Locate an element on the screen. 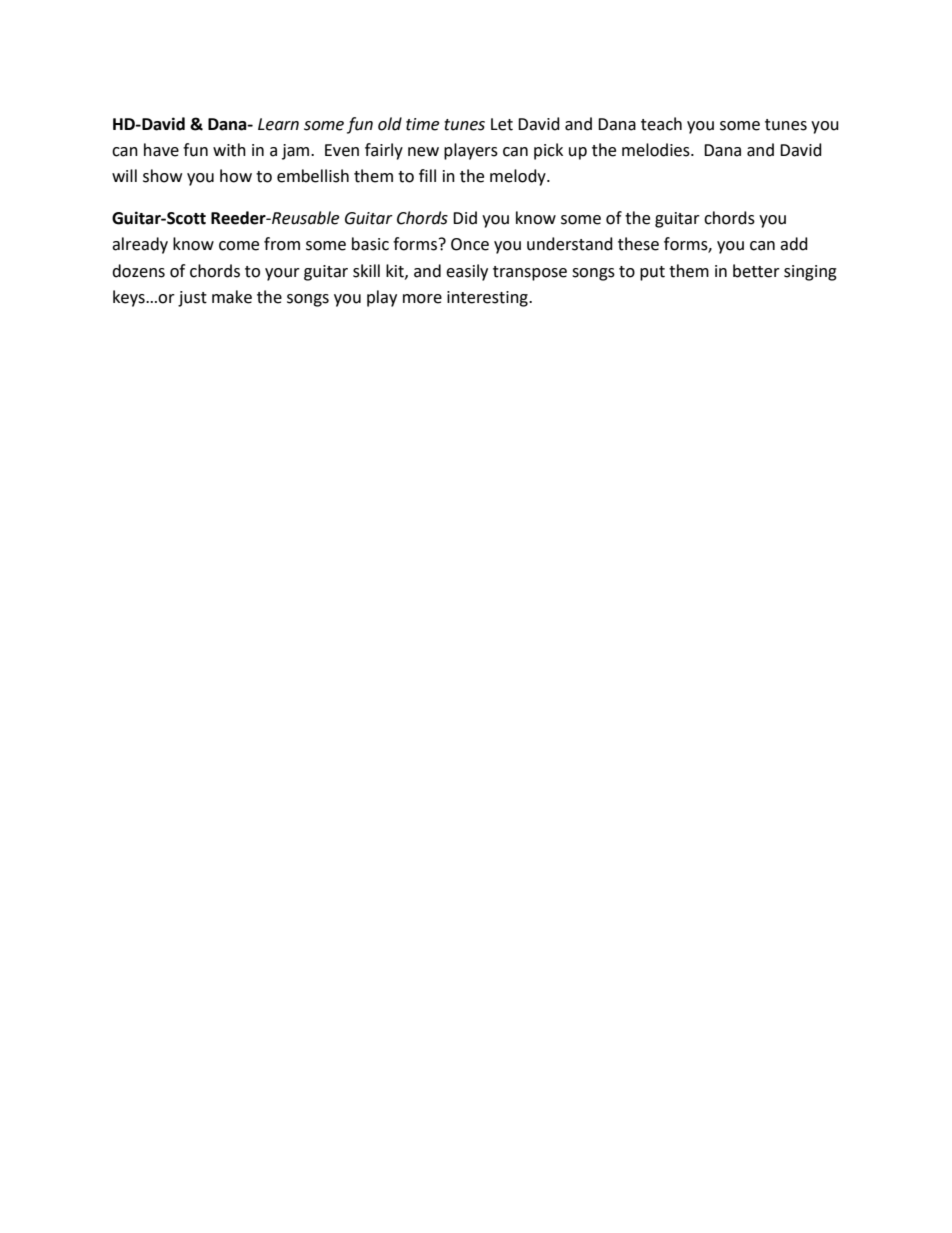 The image size is (952, 1233). dozens is located at coordinates (138, 271).
